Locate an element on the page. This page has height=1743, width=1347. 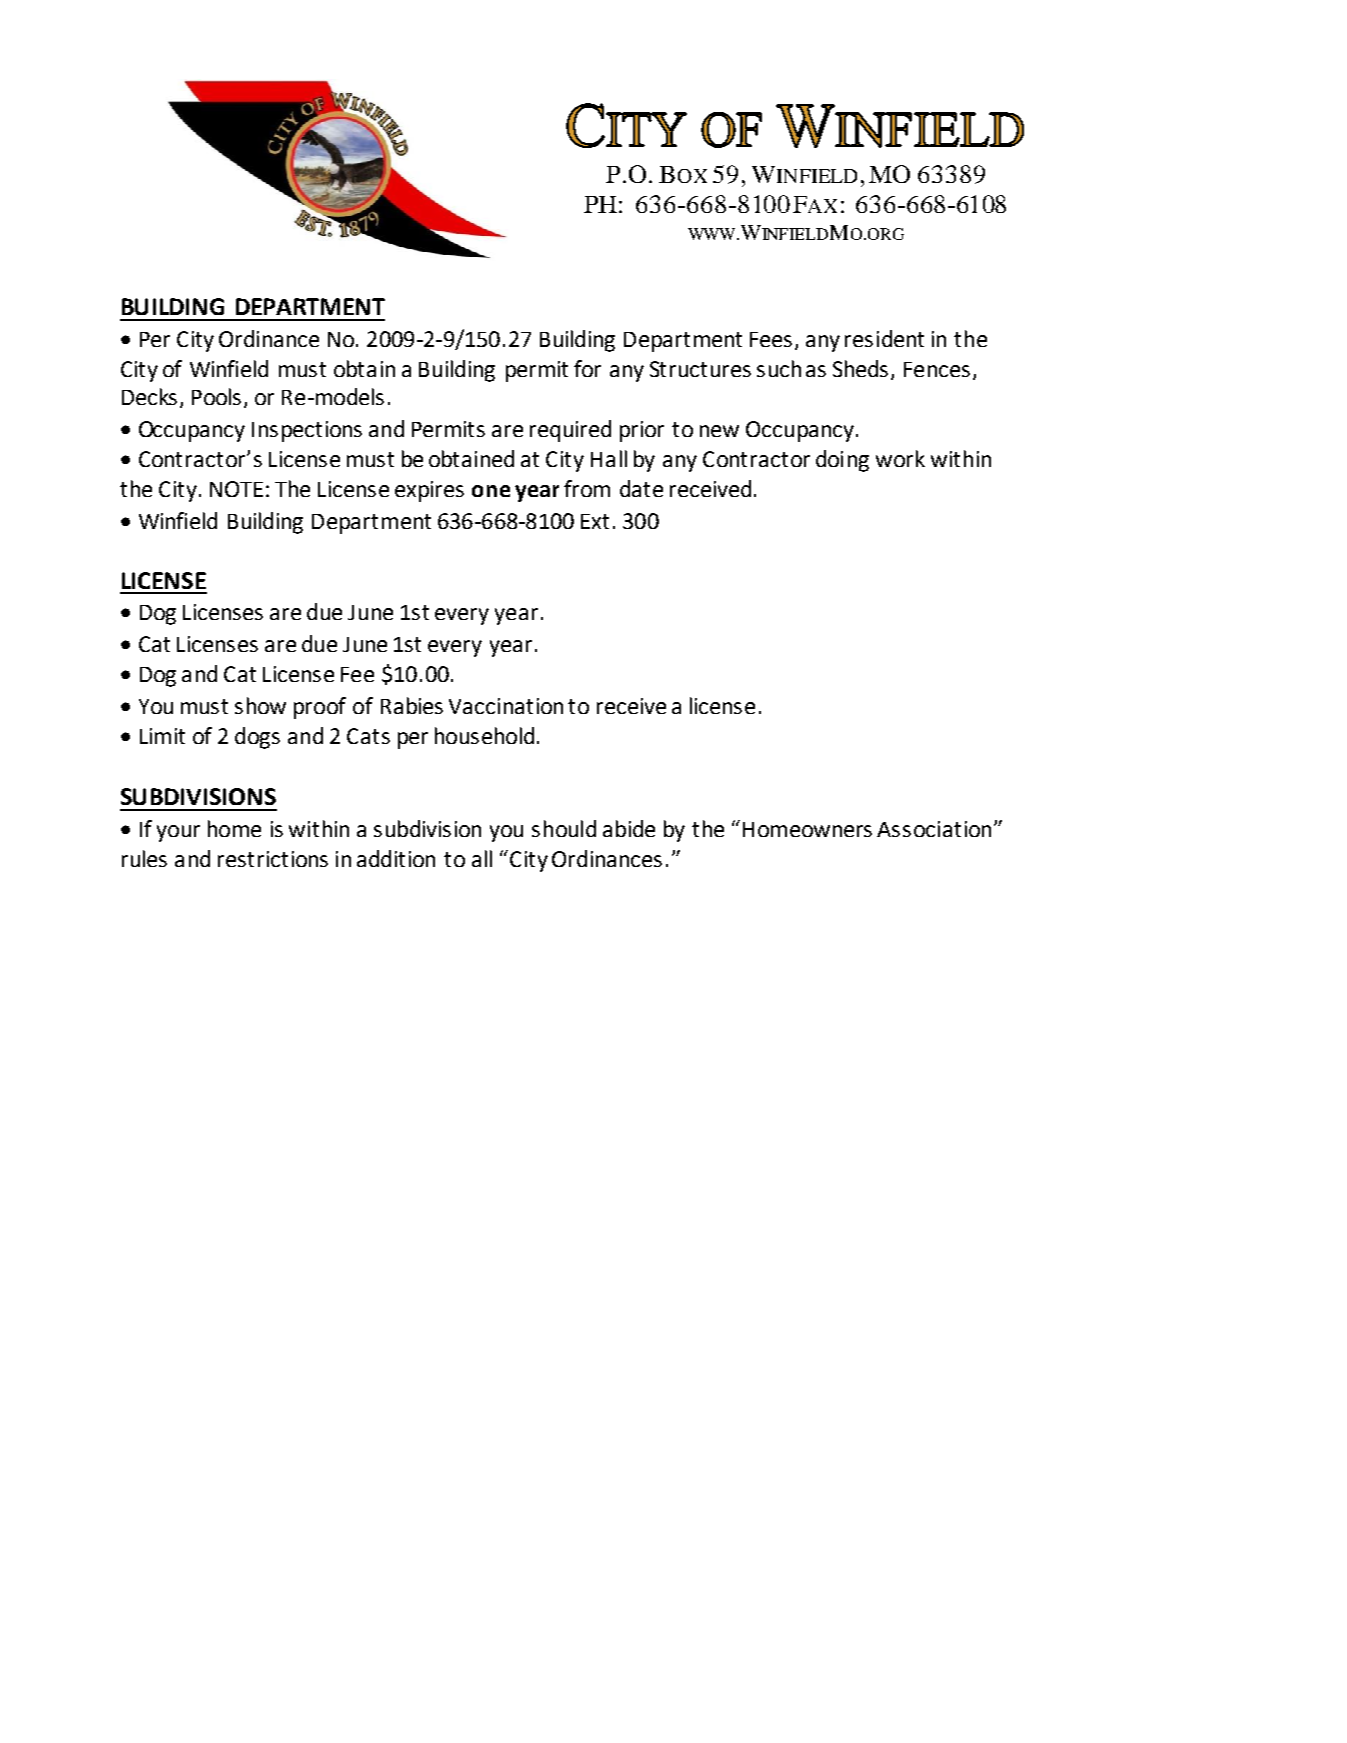
should is located at coordinates (564, 828).
